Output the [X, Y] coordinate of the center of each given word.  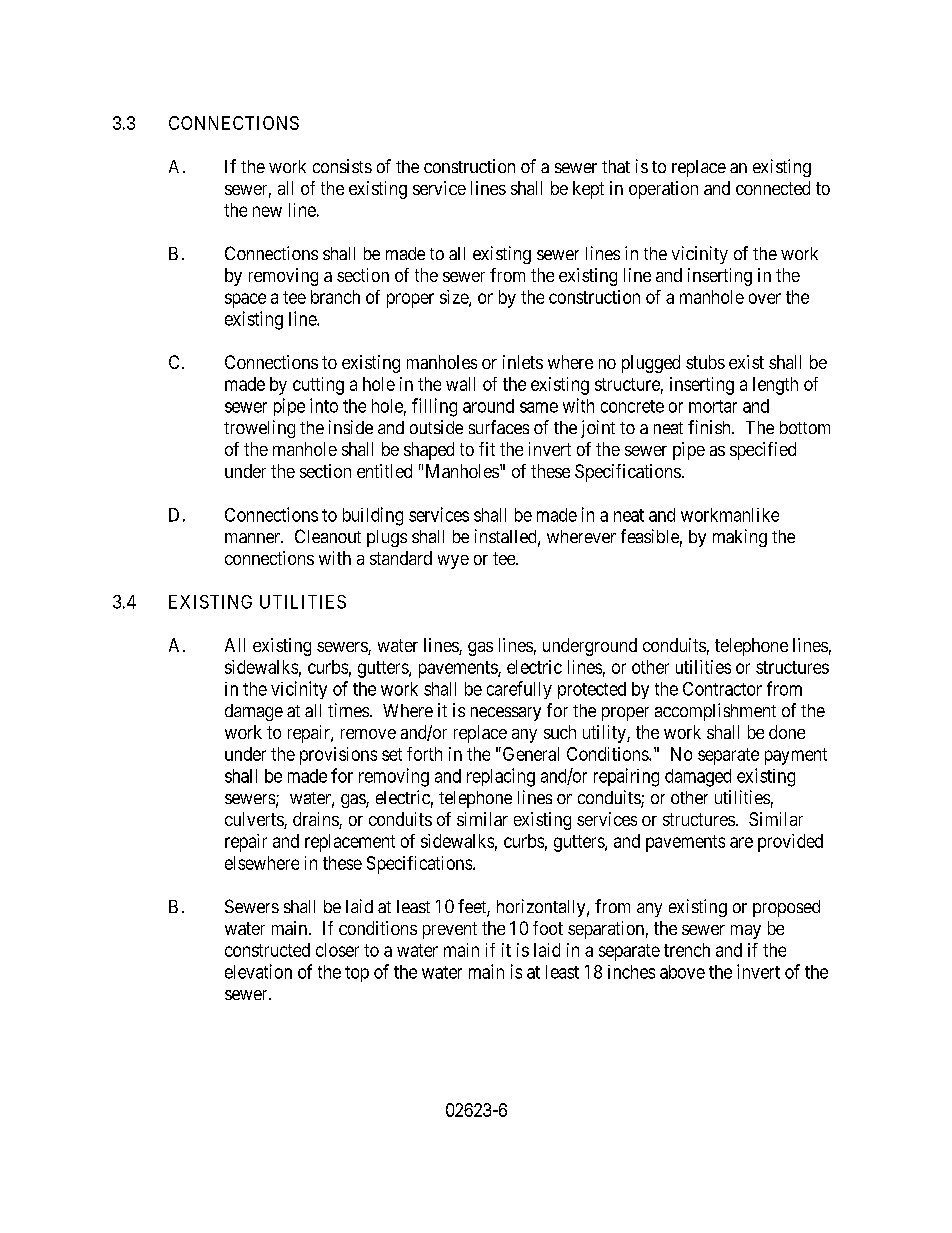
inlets [523, 362]
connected [773, 188]
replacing [501, 777]
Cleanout [328, 536]
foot [548, 928]
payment [796, 756]
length [775, 386]
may [746, 932]
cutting [318, 386]
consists [342, 166]
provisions [338, 756]
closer [337, 950]
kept [588, 190]
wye [453, 562]
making [740, 538]
